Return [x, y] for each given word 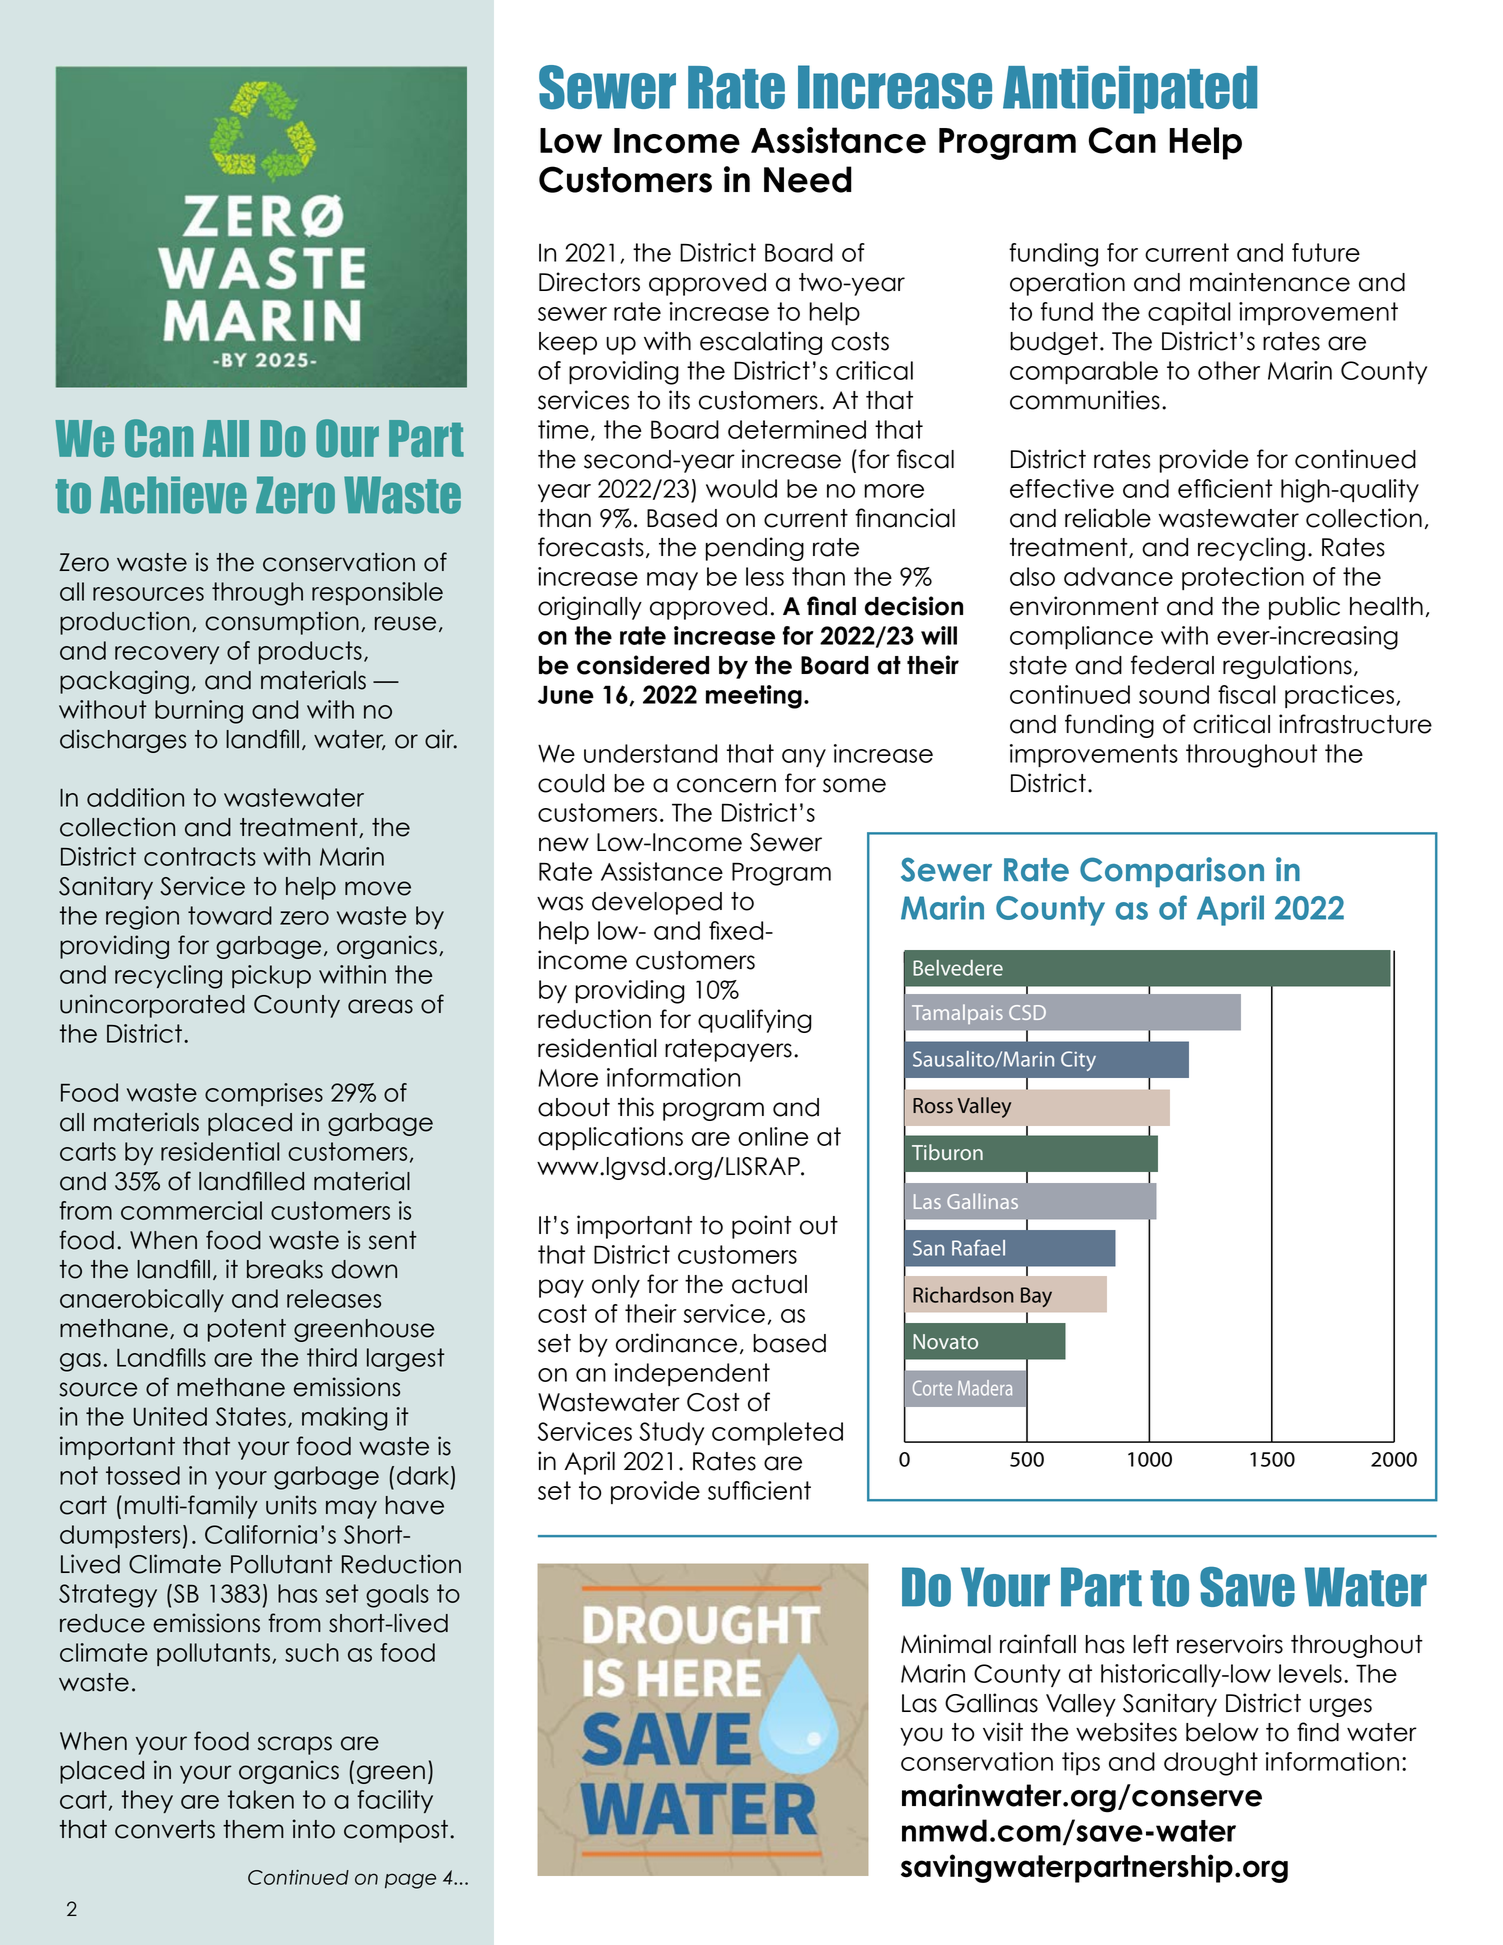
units [291, 1505]
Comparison [1172, 872]
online [773, 1136]
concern [726, 785]
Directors [589, 282]
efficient [1225, 488]
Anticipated [1130, 90]
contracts [200, 856]
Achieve [173, 495]
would [741, 488]
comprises [264, 1094]
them [253, 1829]
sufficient [759, 1490]
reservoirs [1230, 1644]
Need [808, 179]
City [1078, 1061]
